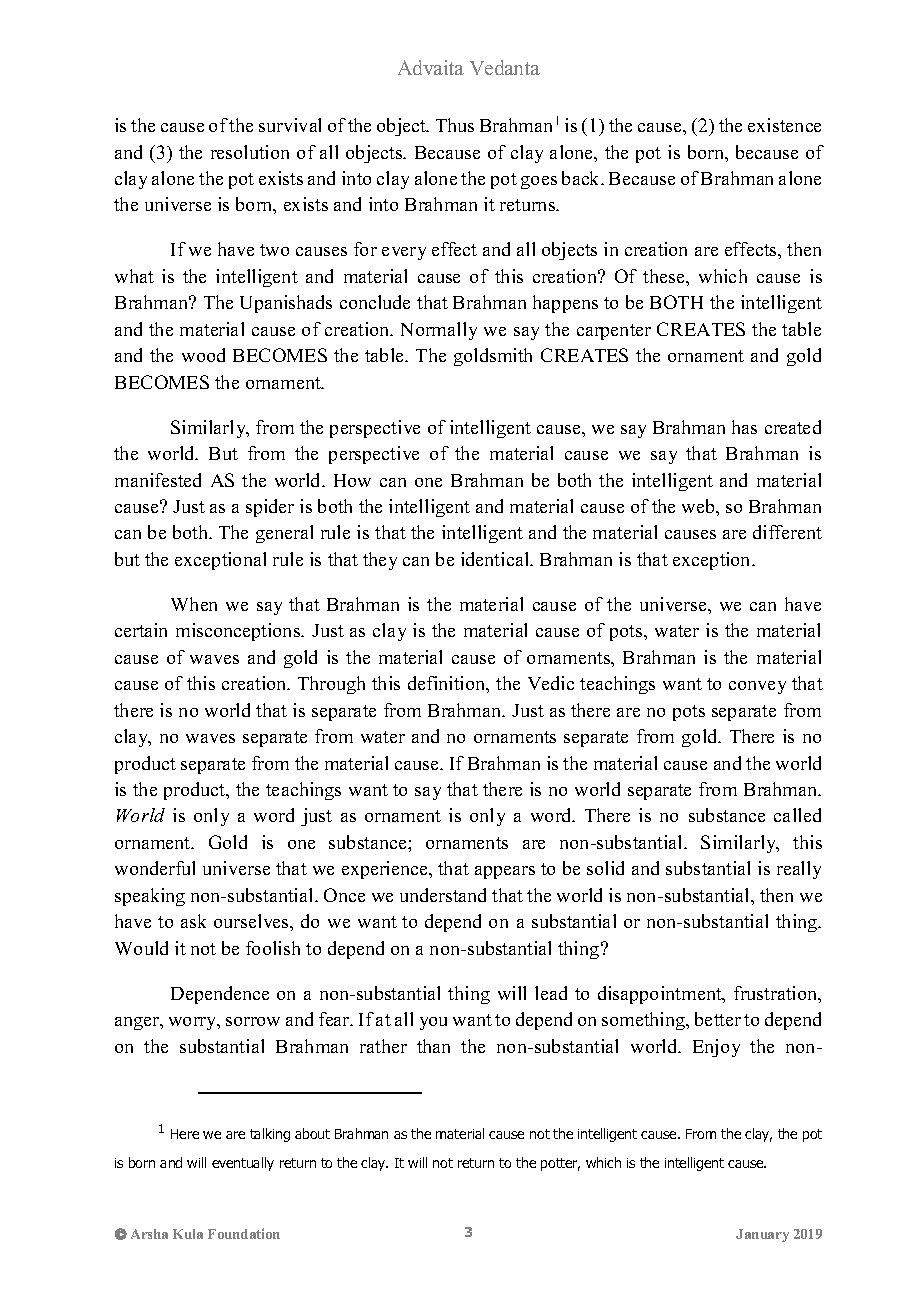  Describe the element at coordinates (797, 815) in the screenshot. I see `called` at that location.
